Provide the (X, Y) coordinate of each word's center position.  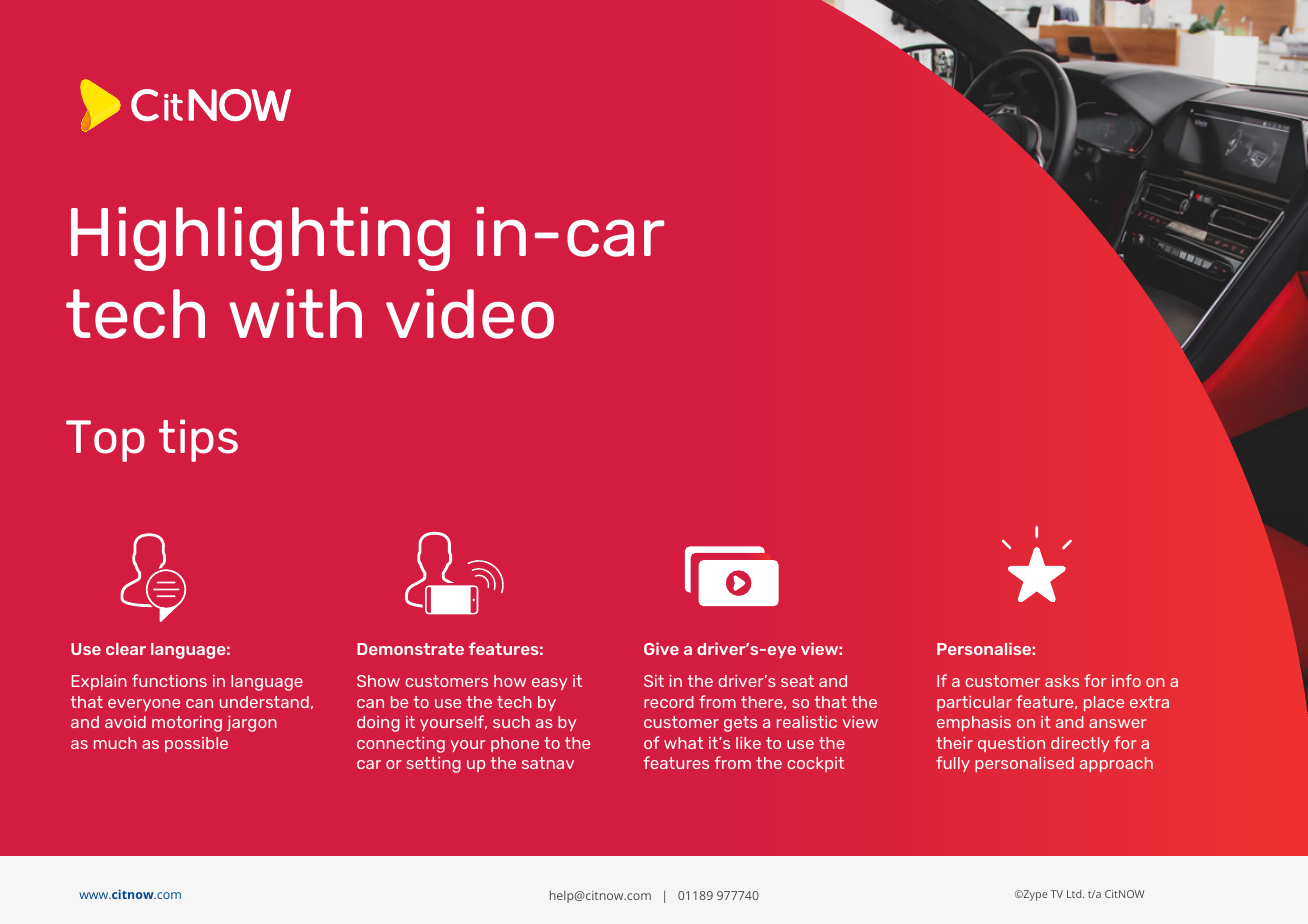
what (683, 743)
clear (126, 649)
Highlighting (260, 239)
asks (1062, 681)
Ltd (1075, 894)
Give (661, 648)
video (470, 314)
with (295, 313)
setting (433, 765)
